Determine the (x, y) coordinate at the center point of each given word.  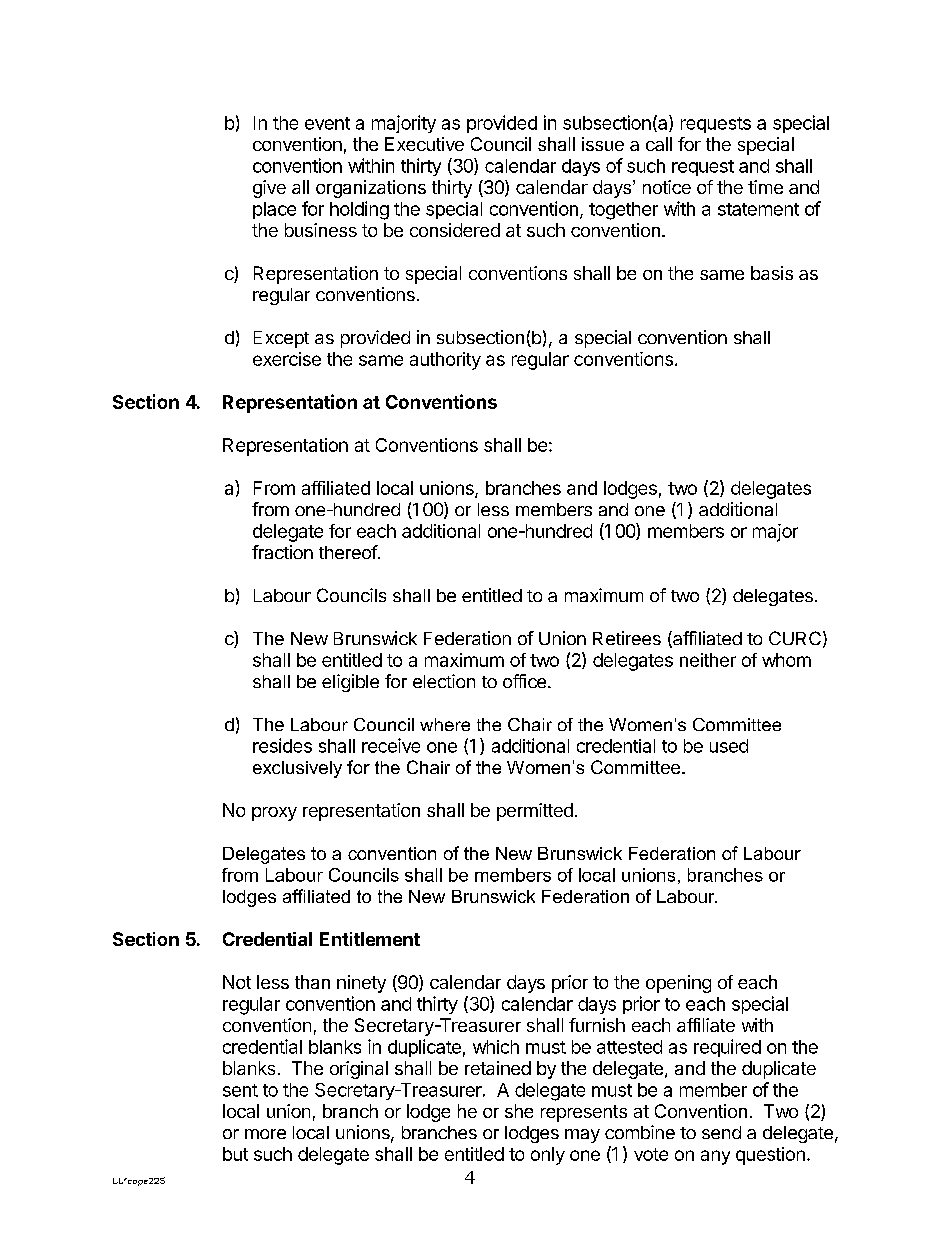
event (327, 123)
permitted (535, 812)
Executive (424, 144)
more (265, 1134)
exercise (287, 359)
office (524, 681)
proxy (274, 814)
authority (445, 361)
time (765, 187)
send (721, 1132)
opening (678, 984)
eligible (350, 683)
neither (708, 660)
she (519, 1111)
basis (772, 273)
